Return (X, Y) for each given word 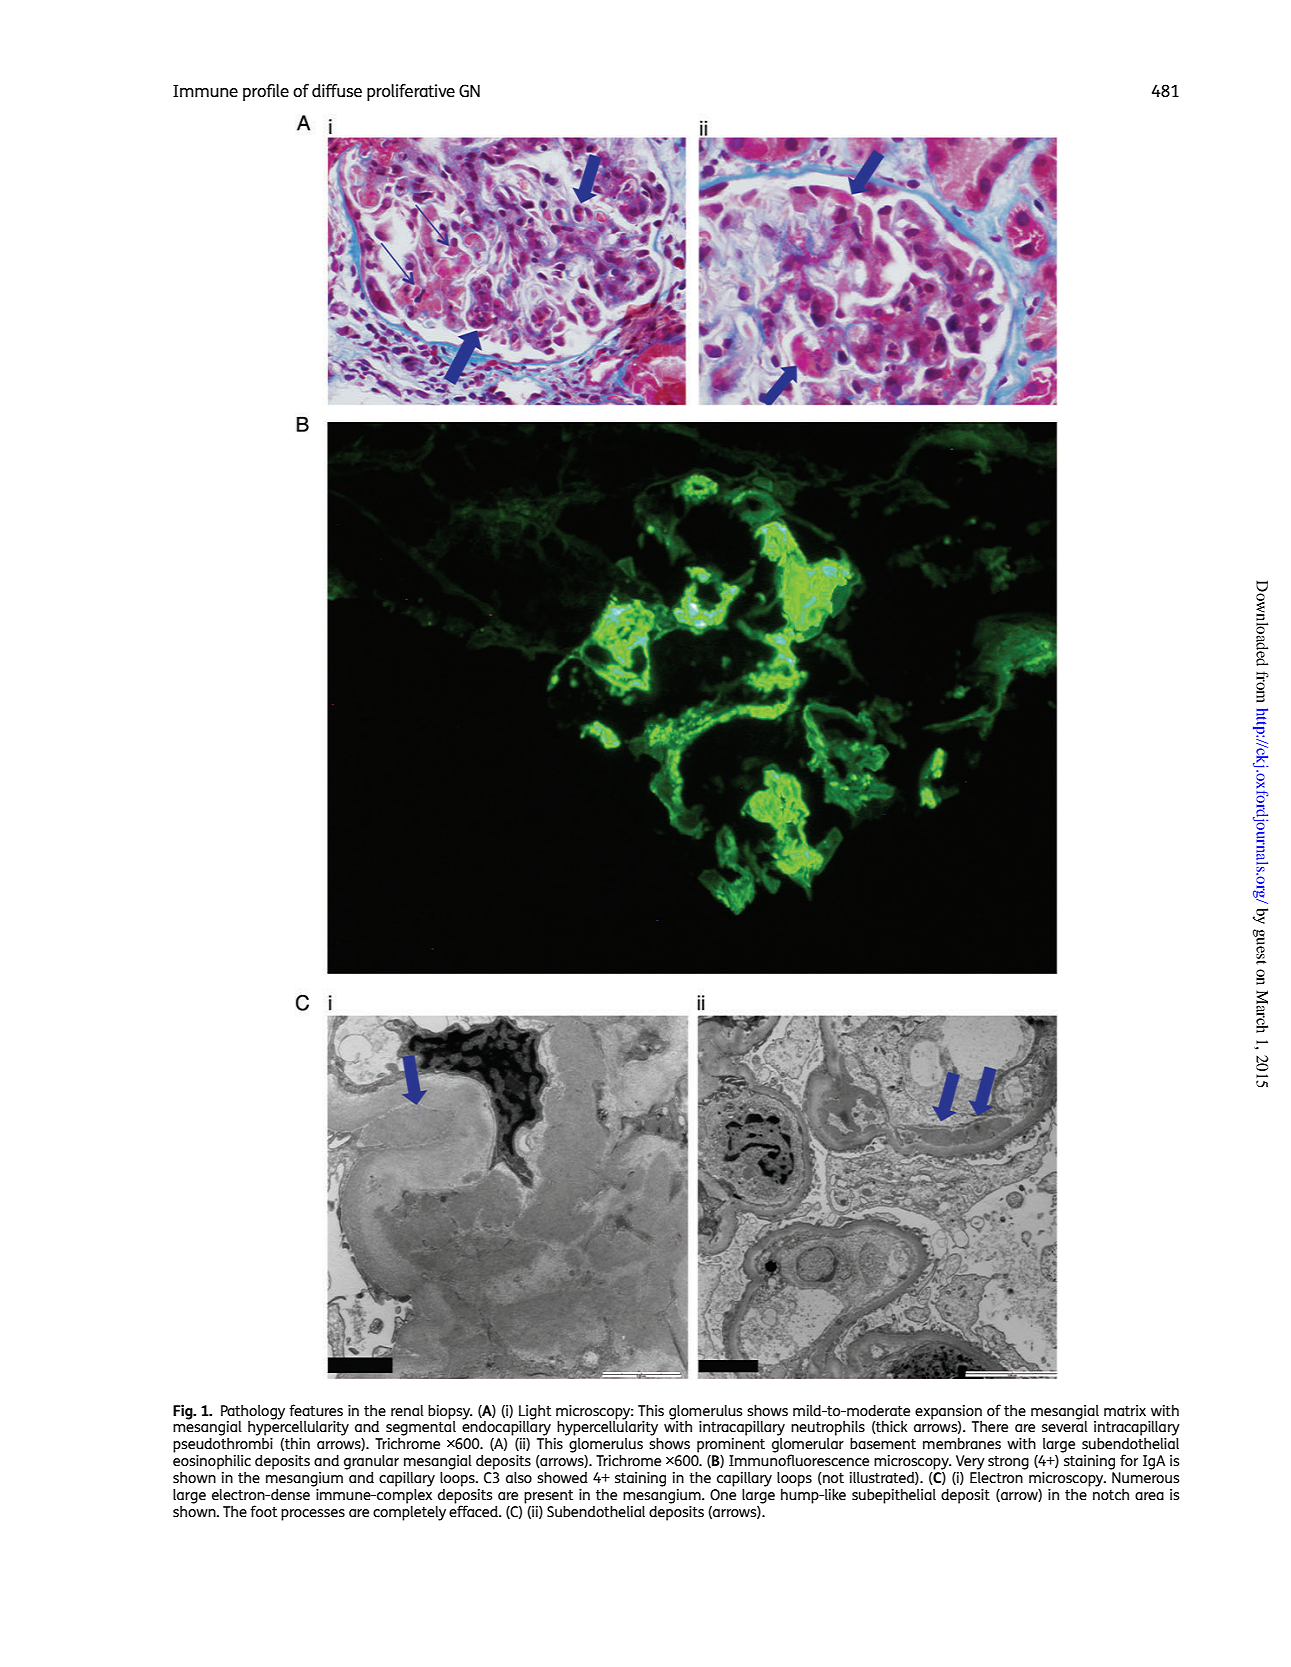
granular (371, 1462)
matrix (1125, 1410)
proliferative (411, 92)
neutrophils (828, 1429)
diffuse (337, 90)
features (316, 1410)
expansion (948, 1412)
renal (407, 1410)
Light (535, 1413)
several (1065, 1425)
